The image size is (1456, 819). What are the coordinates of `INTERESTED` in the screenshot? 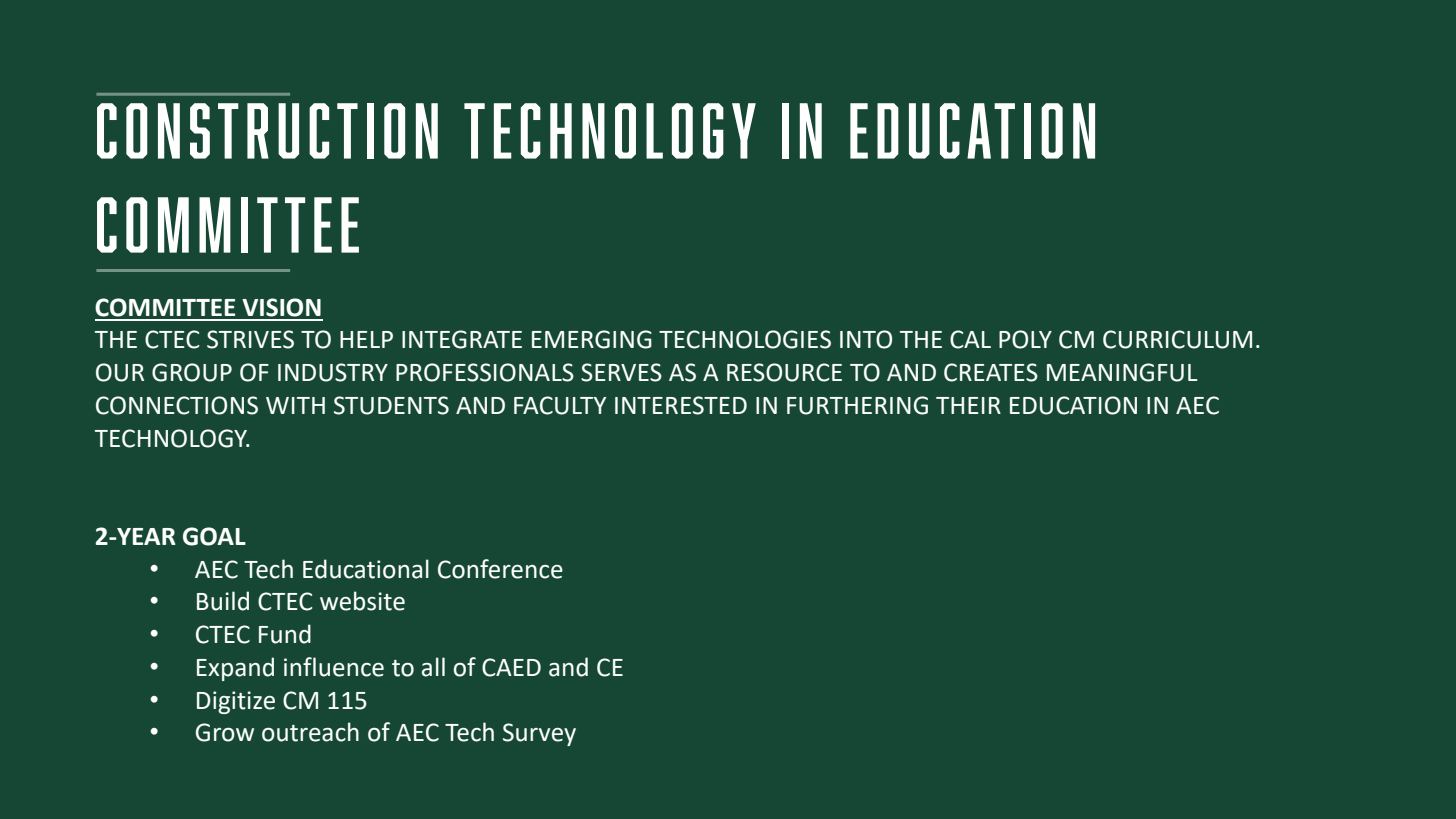 It's located at (681, 405).
